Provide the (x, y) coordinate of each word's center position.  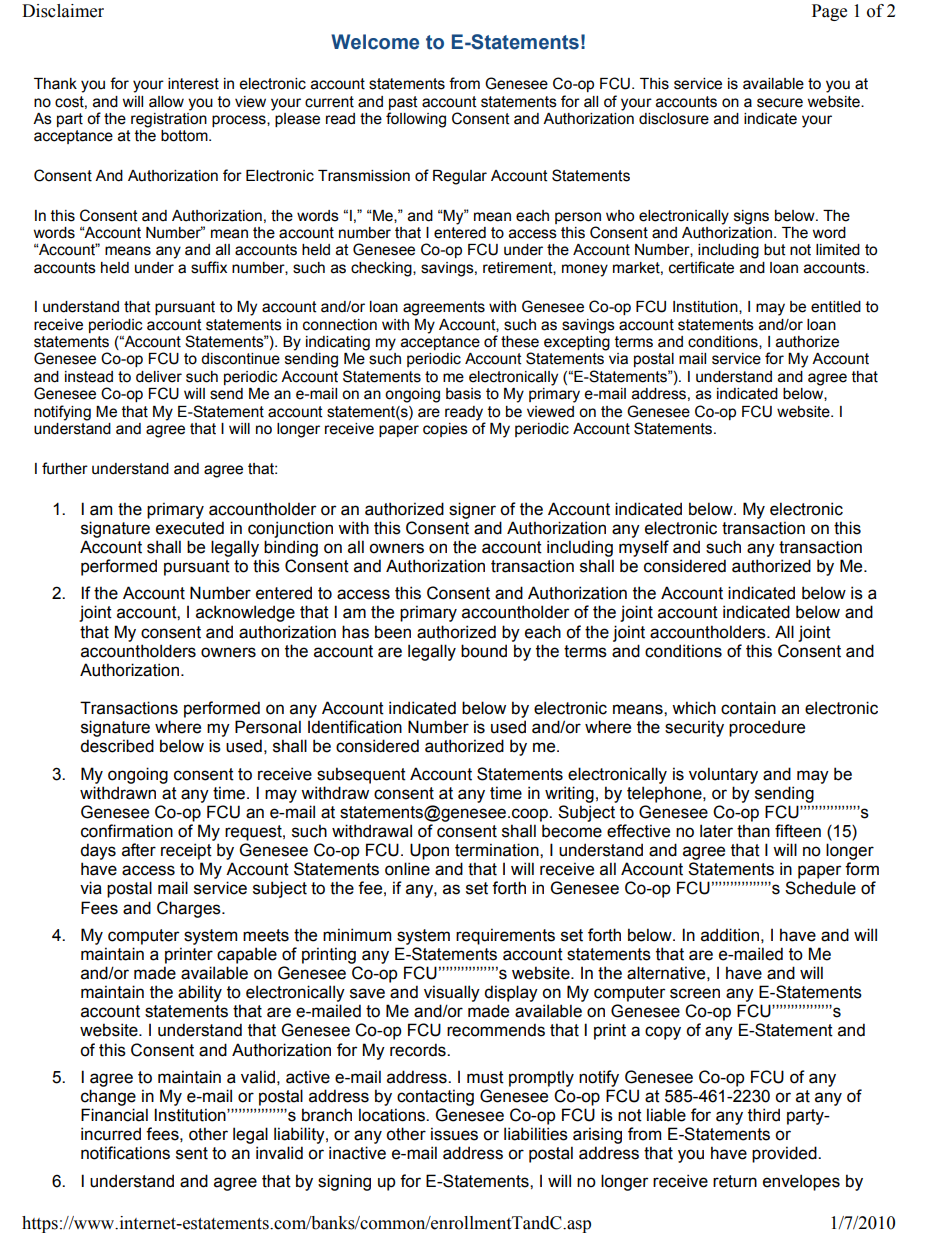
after (139, 850)
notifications (125, 1153)
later (716, 831)
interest (193, 84)
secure (780, 103)
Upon (429, 851)
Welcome (375, 42)
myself (644, 548)
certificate (701, 267)
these (520, 342)
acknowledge (245, 613)
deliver (159, 377)
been (393, 632)
